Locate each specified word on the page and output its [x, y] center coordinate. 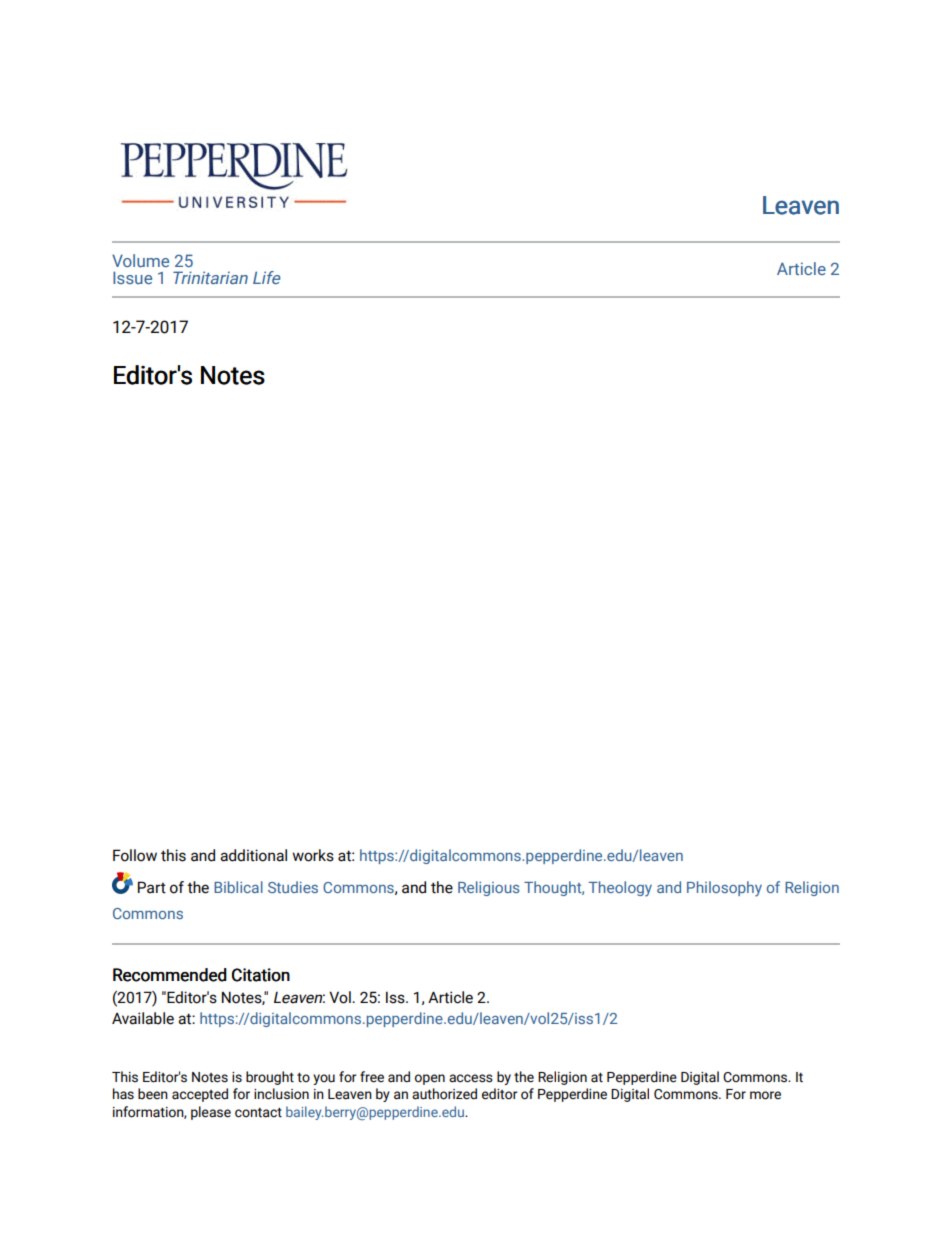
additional [253, 855]
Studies [293, 887]
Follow [135, 855]
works [313, 855]
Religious [489, 888]
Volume [140, 260]
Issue [132, 277]
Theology [620, 889]
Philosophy [724, 889]
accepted [200, 1095]
